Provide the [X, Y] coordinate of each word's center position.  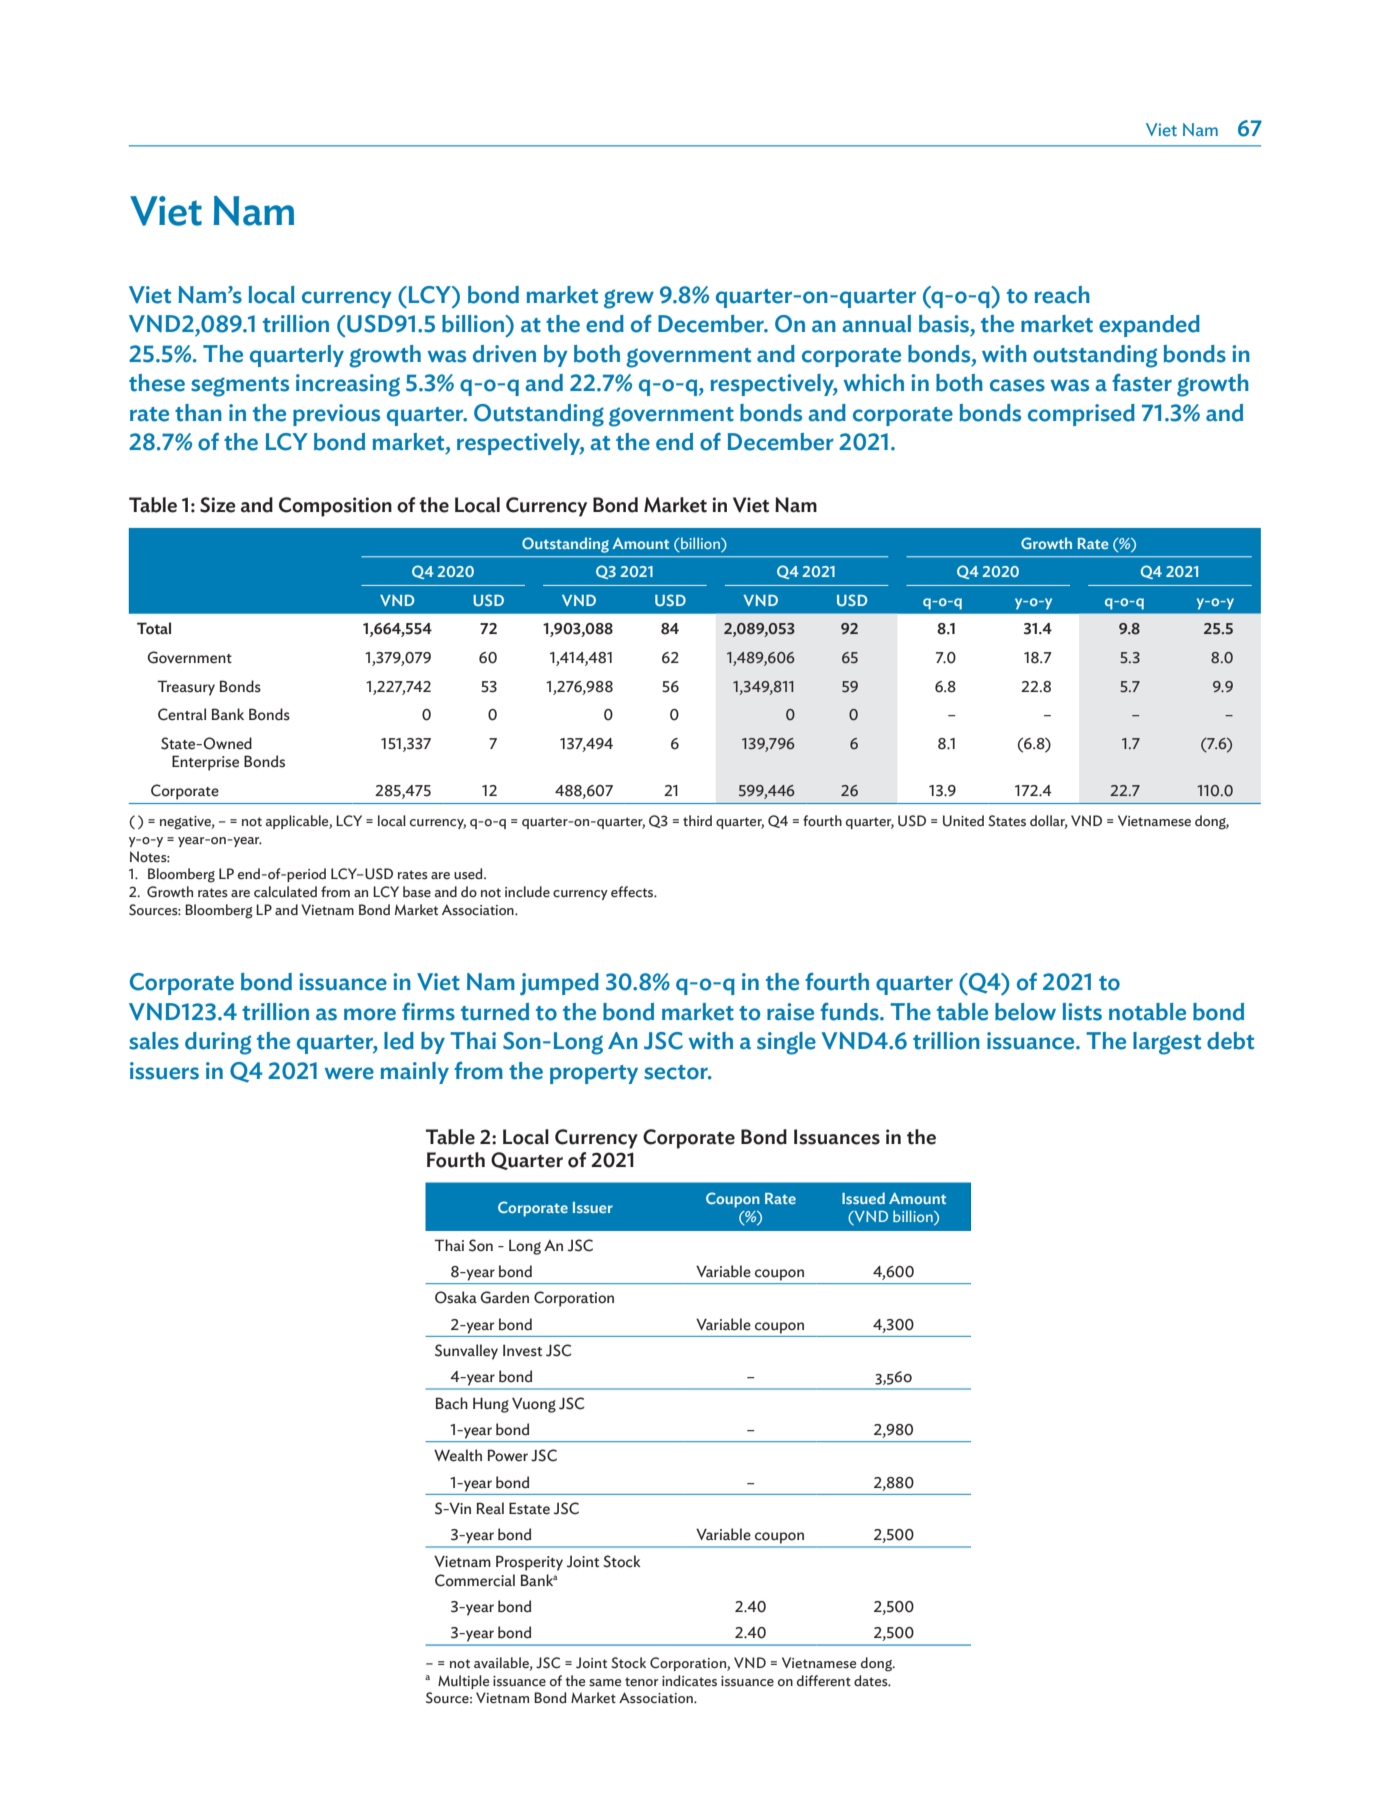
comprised [1081, 415]
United [963, 821]
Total [154, 628]
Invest [522, 1351]
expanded [1149, 326]
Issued [863, 1198]
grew [629, 299]
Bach [452, 1403]
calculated [285, 892]
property [594, 1074]
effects [633, 892]
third [697, 820]
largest [1167, 1043]
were [349, 1073]
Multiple [463, 1682]
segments [240, 387]
